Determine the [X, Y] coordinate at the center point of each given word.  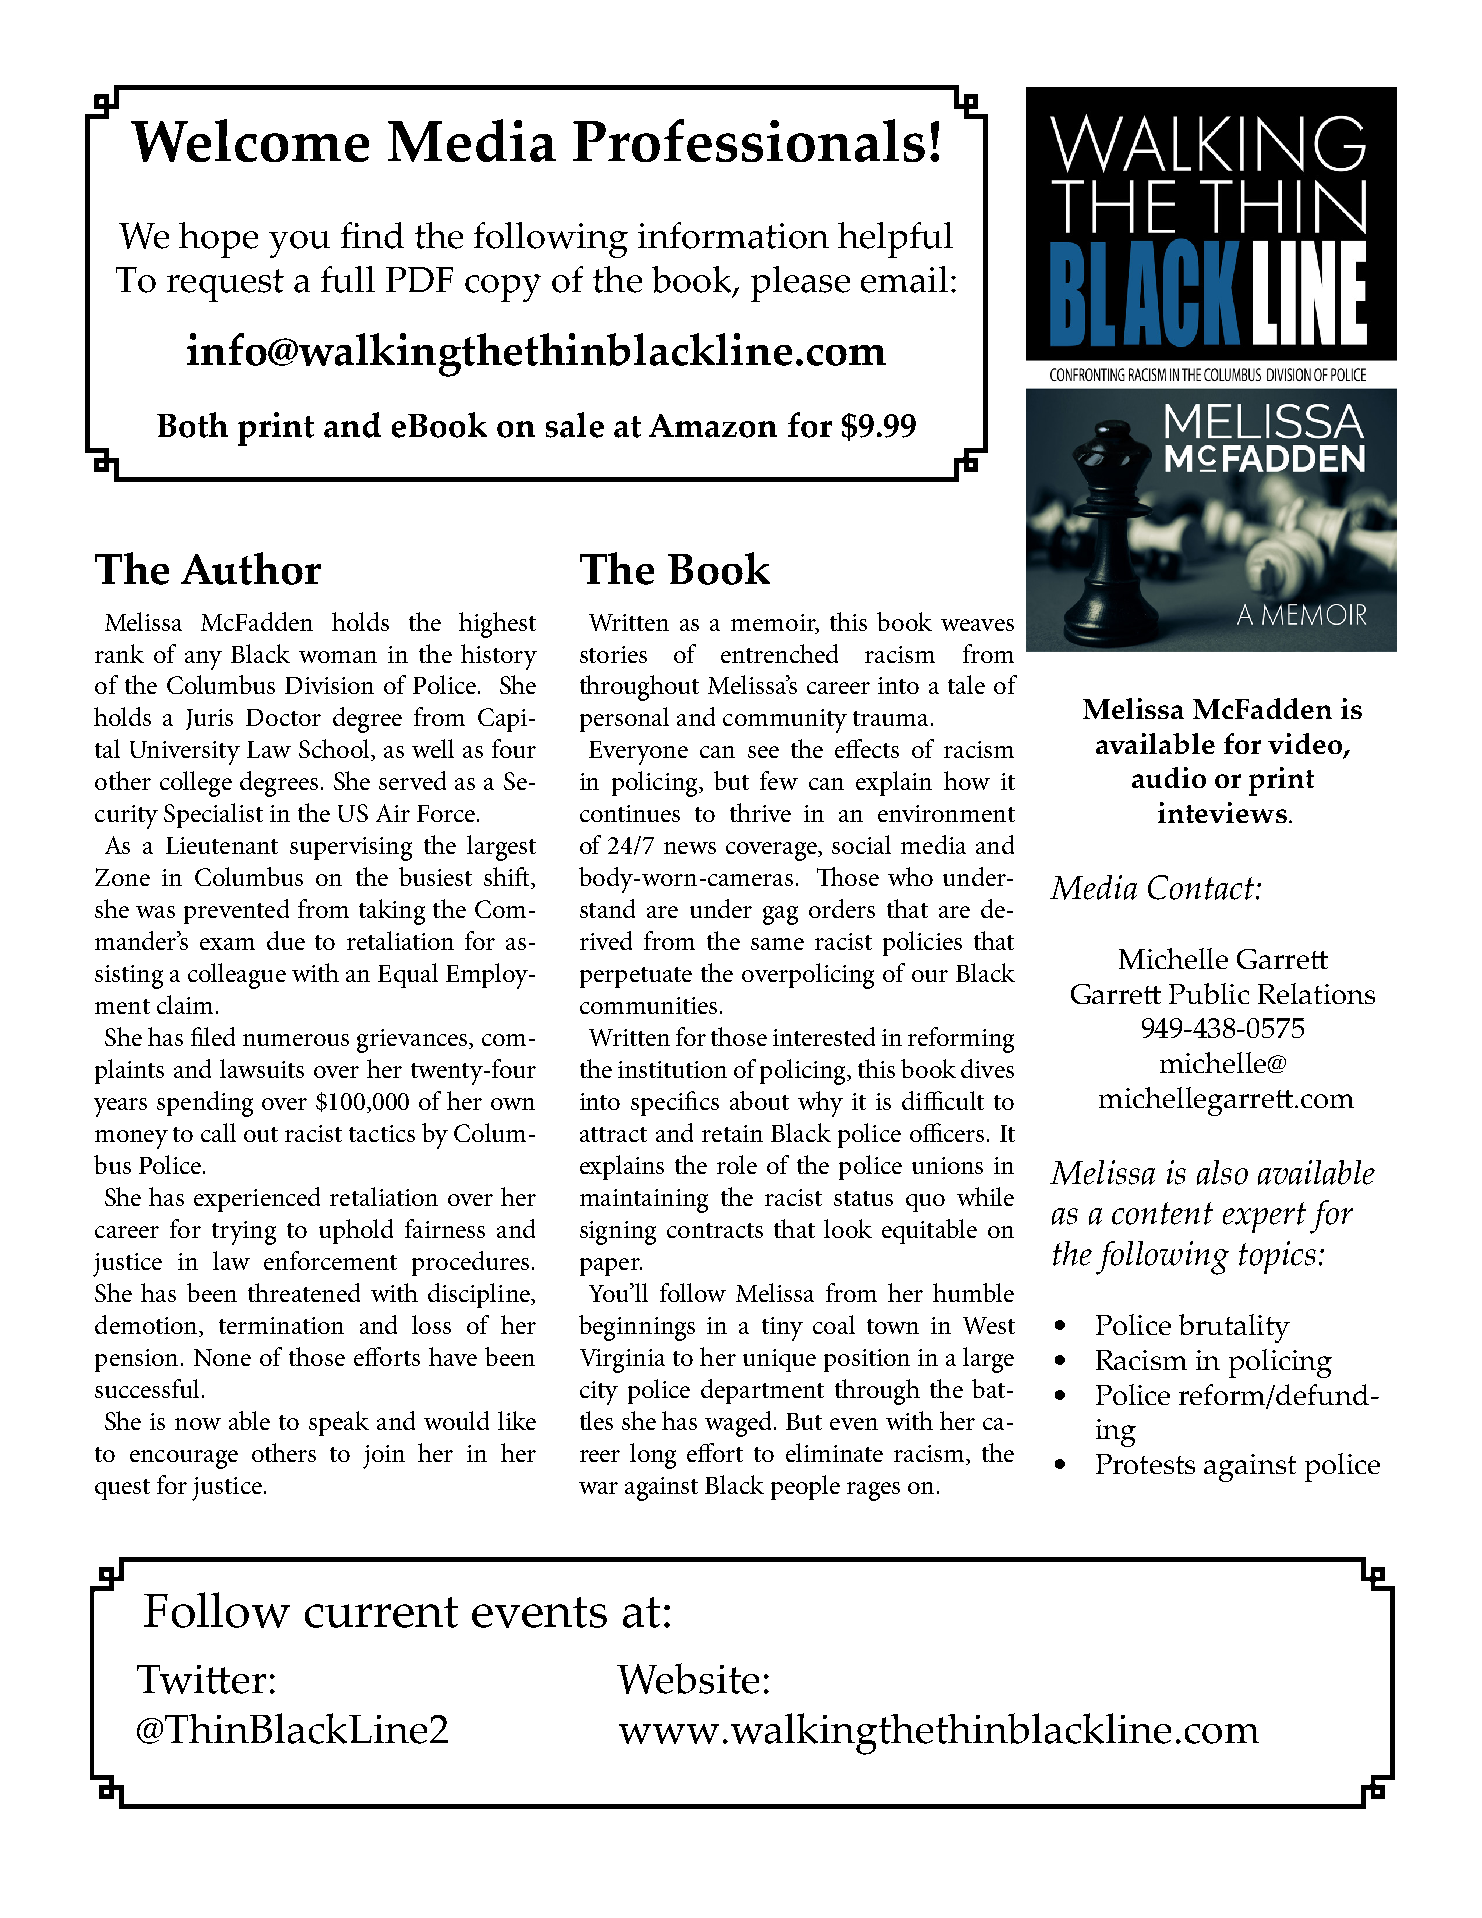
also [1222, 1172]
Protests [1145, 1464]
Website [688, 1678]
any [203, 660]
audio [1169, 777]
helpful [895, 240]
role [737, 1164]
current [381, 1612]
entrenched [779, 653]
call [218, 1132]
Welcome [250, 140]
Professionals [749, 140]
